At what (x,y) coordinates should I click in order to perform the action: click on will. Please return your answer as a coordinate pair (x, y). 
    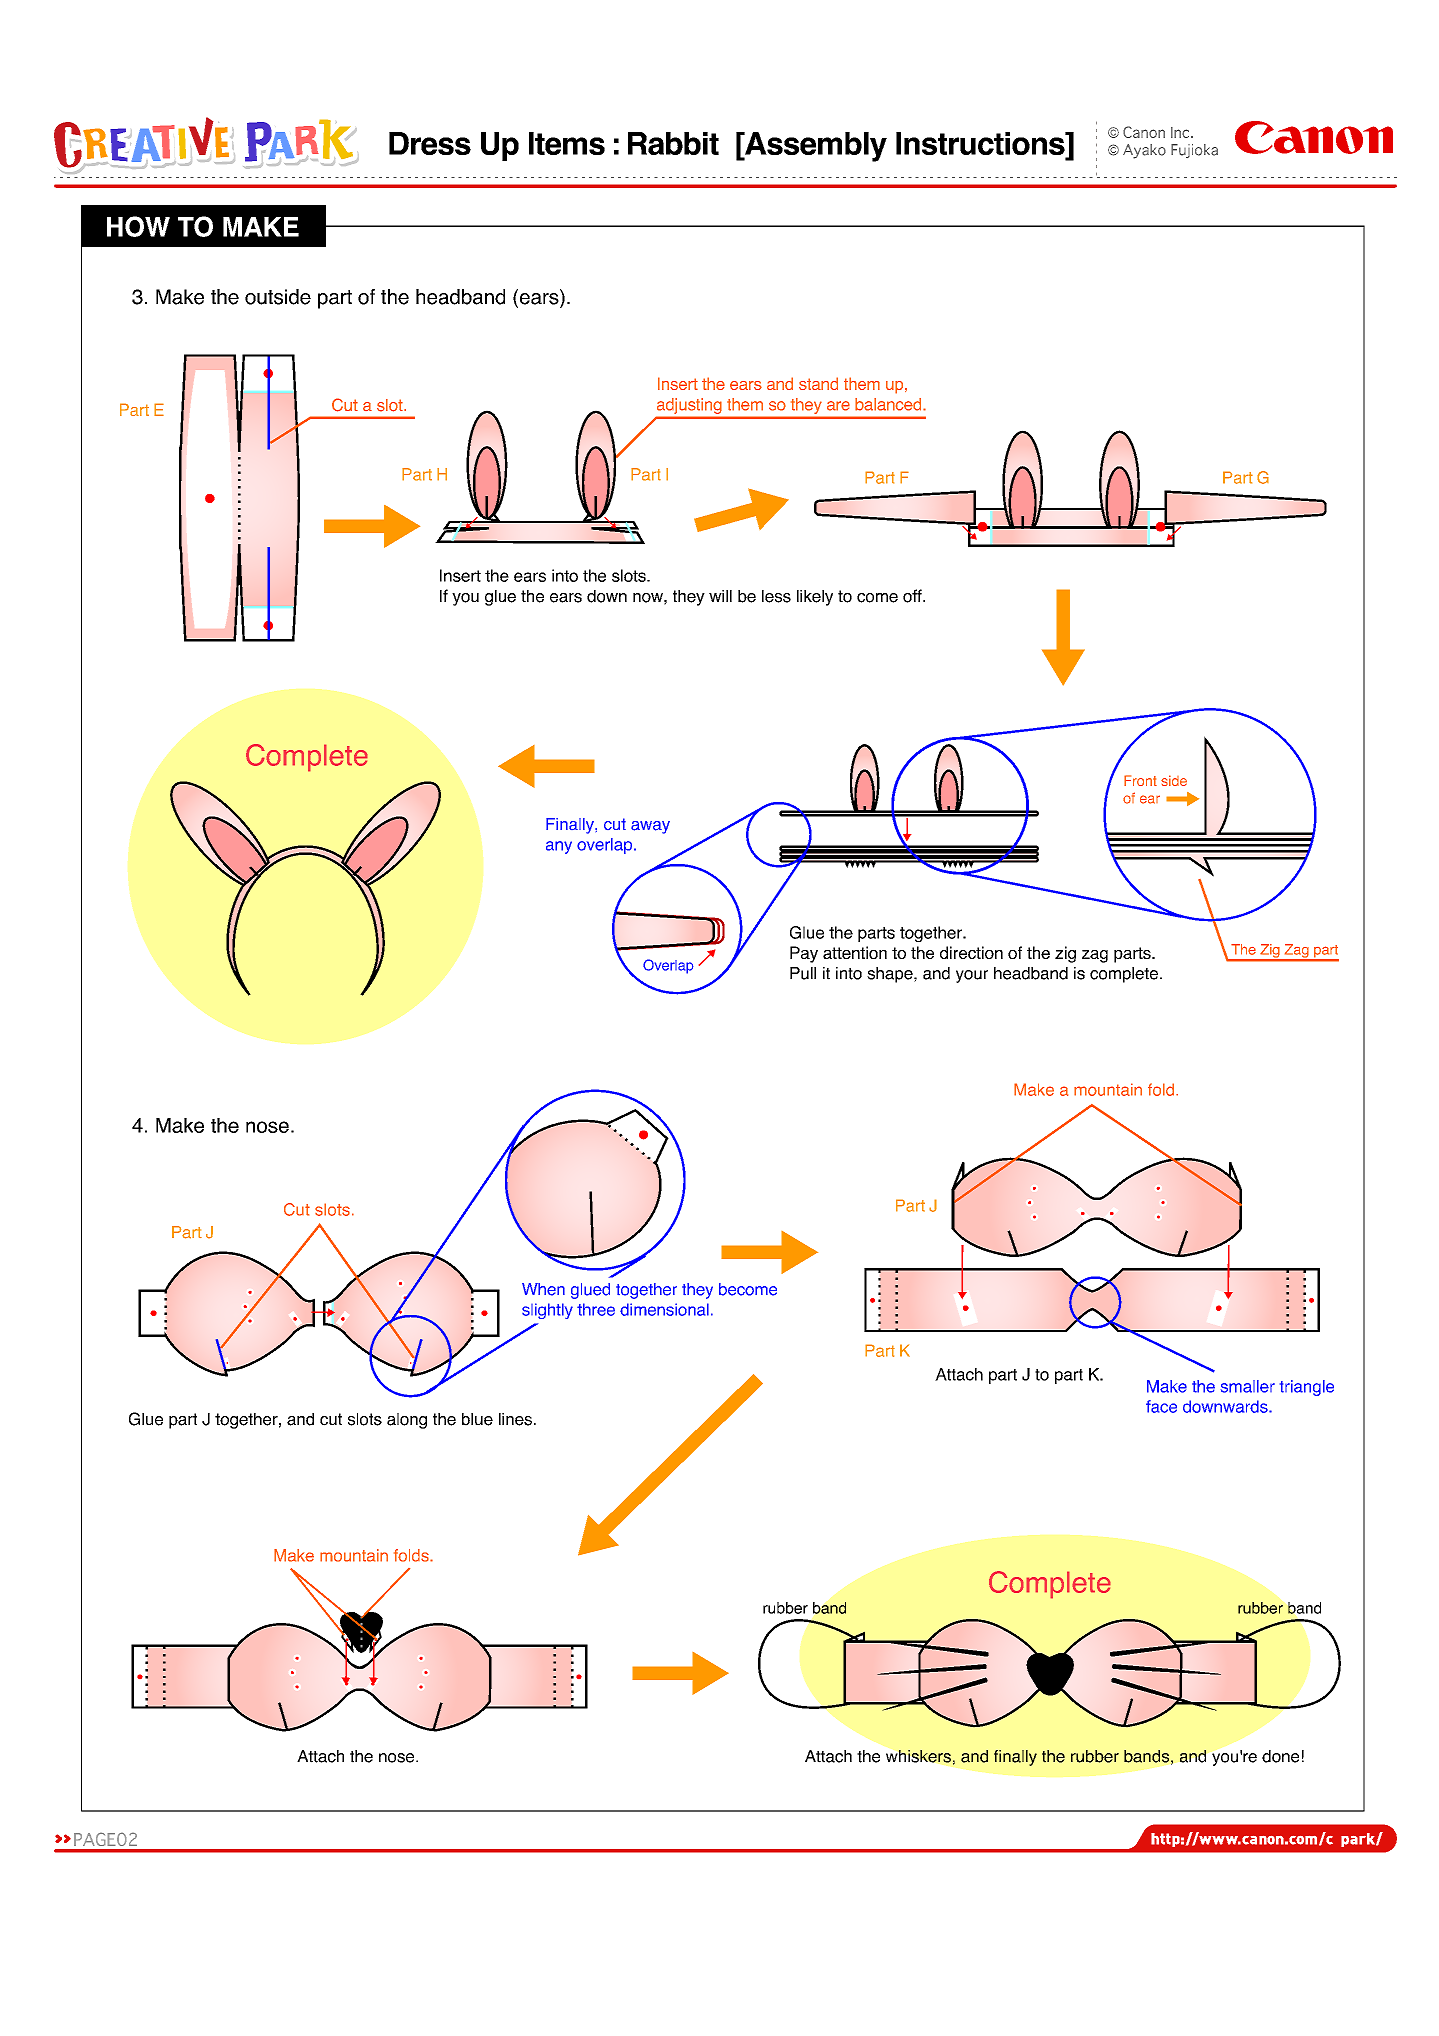
    Looking at the image, I should click on (720, 596).
